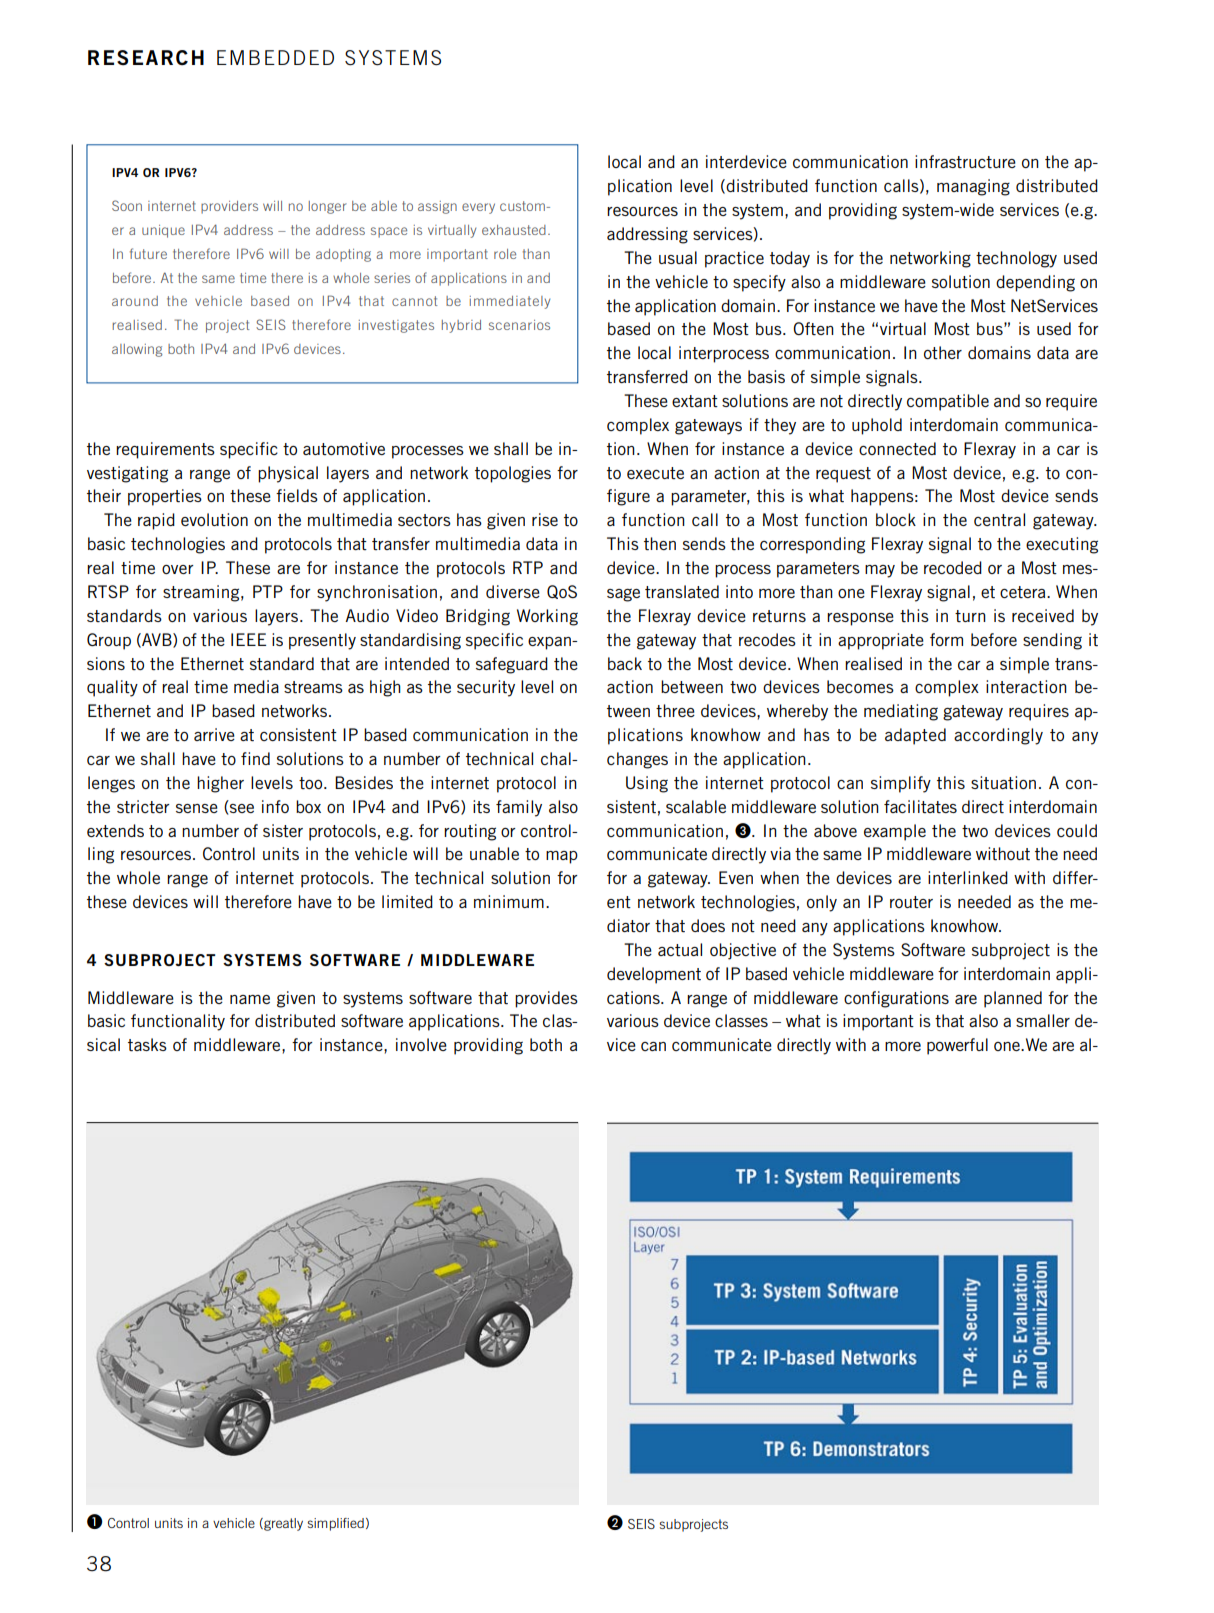  What do you see at coordinates (546, 999) in the screenshot?
I see `provides` at bounding box center [546, 999].
